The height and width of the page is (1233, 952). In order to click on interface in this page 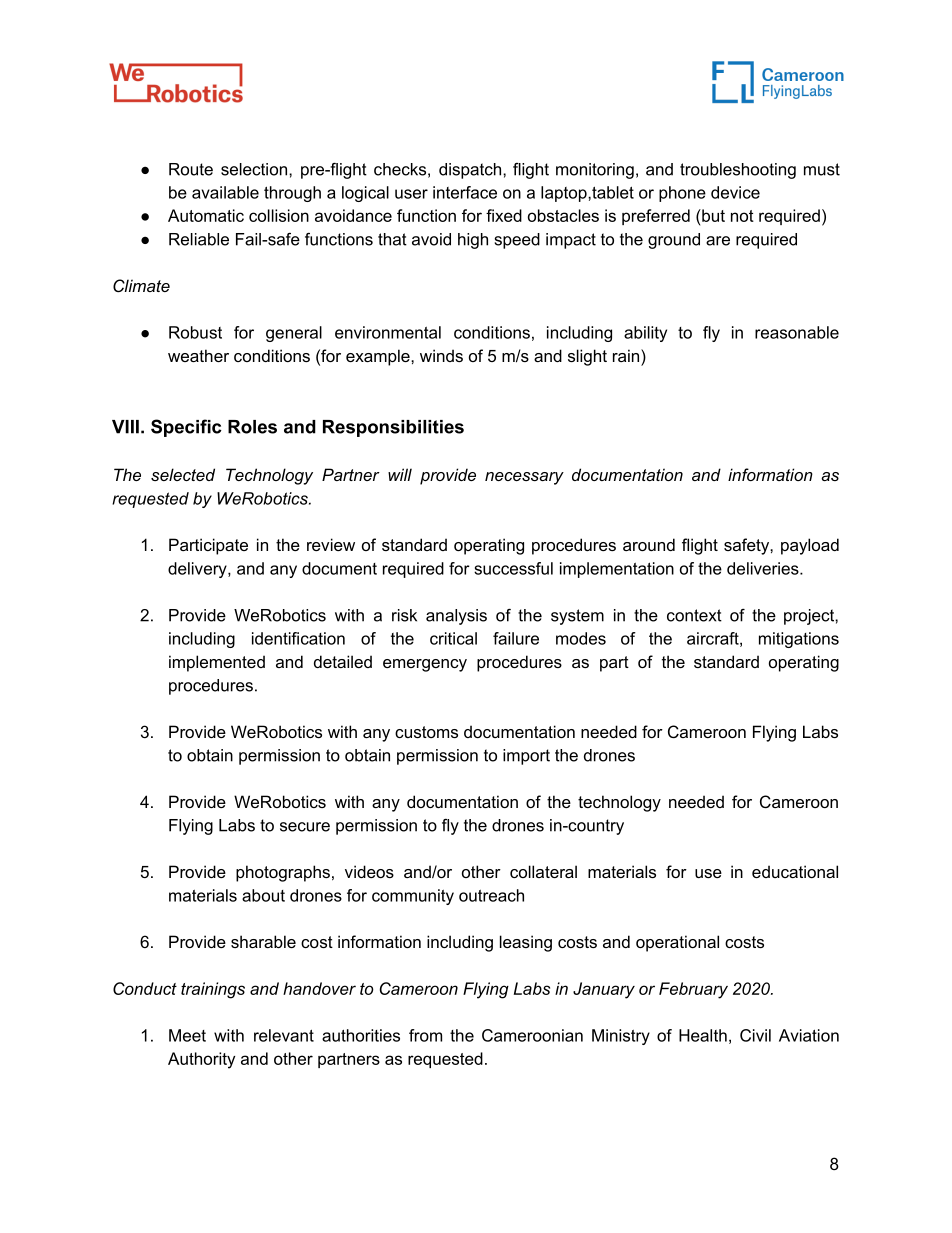, I will do `click(465, 192)`.
